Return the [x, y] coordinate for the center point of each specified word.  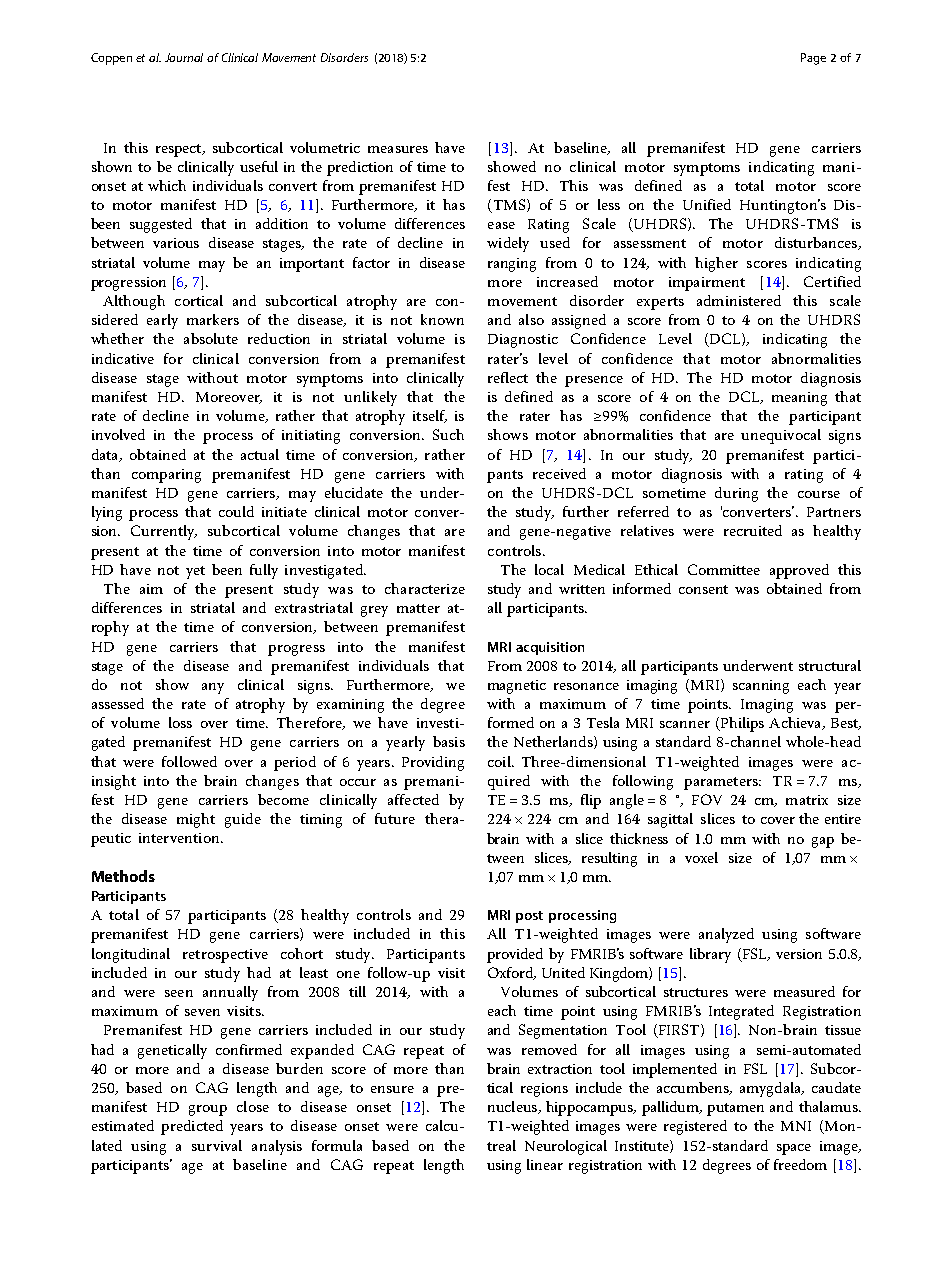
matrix [807, 800]
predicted [192, 1127]
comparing [166, 476]
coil [500, 761]
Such [448, 434]
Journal [184, 57]
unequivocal [781, 436]
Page [813, 59]
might [196, 820]
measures [398, 149]
